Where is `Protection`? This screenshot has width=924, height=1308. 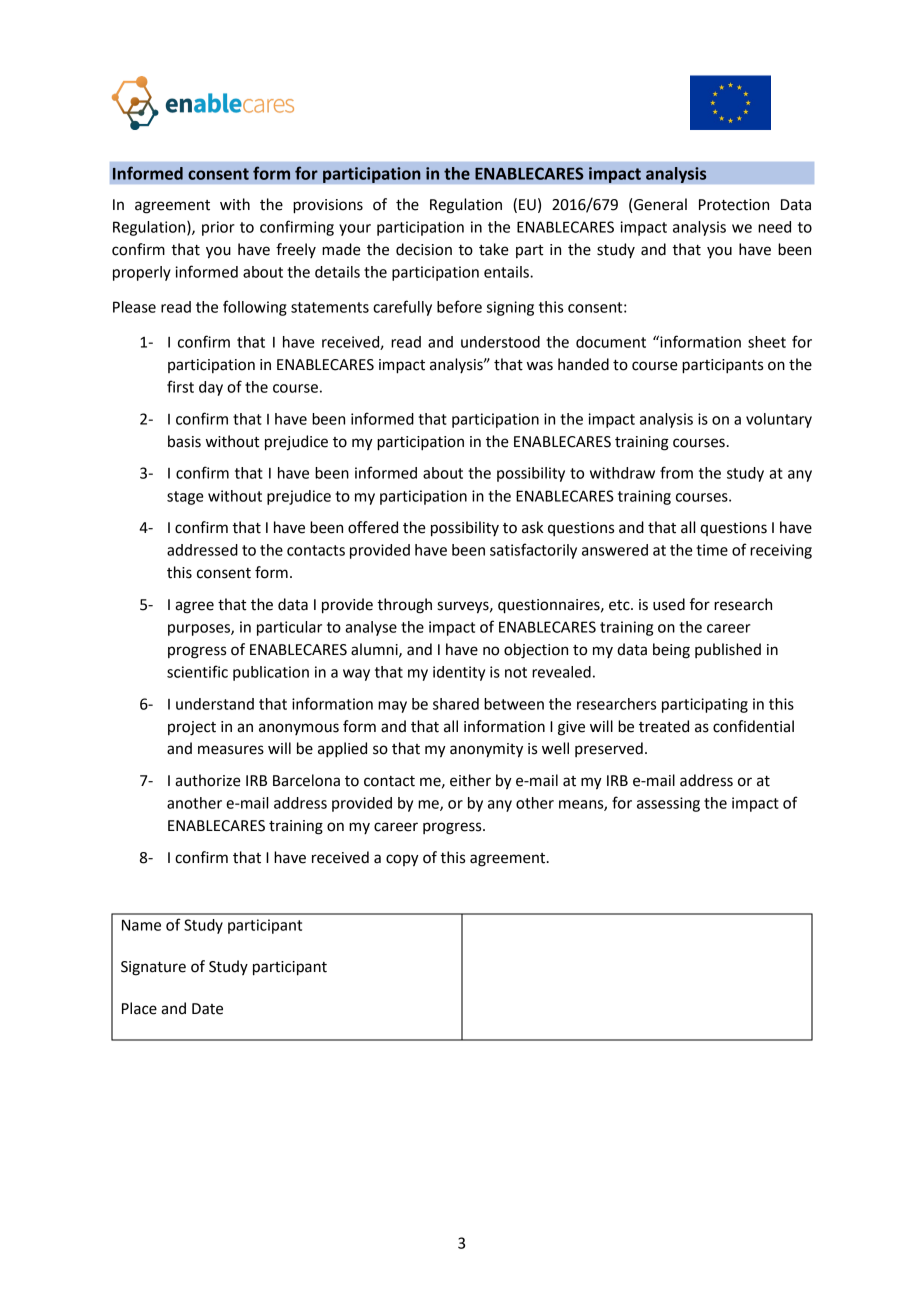
Protection is located at coordinates (734, 205).
